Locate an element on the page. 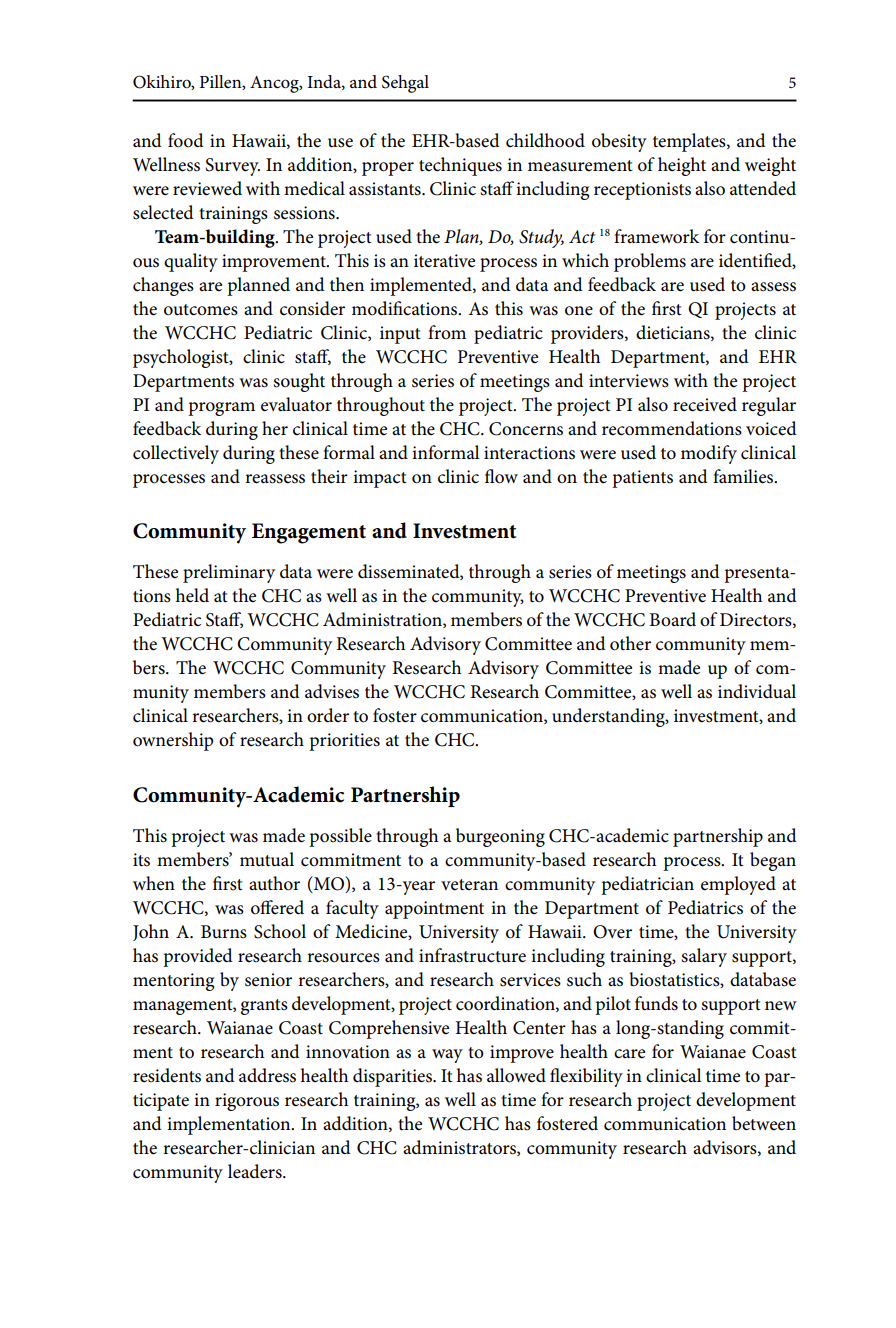 Image resolution: width=896 pixels, height=1328 pixels. from is located at coordinates (447, 332).
